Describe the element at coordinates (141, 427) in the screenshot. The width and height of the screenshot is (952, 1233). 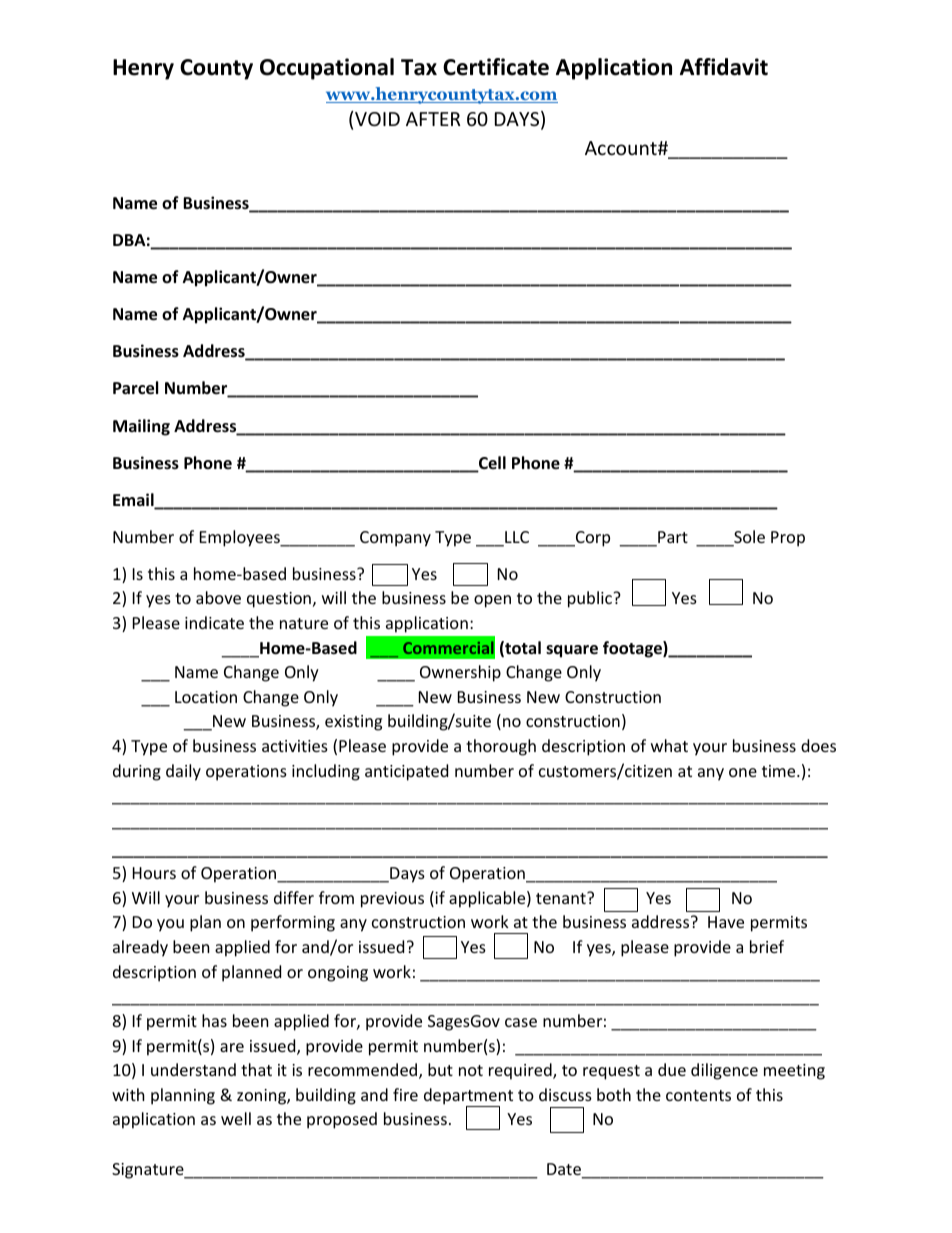
I see `Mailing` at that location.
